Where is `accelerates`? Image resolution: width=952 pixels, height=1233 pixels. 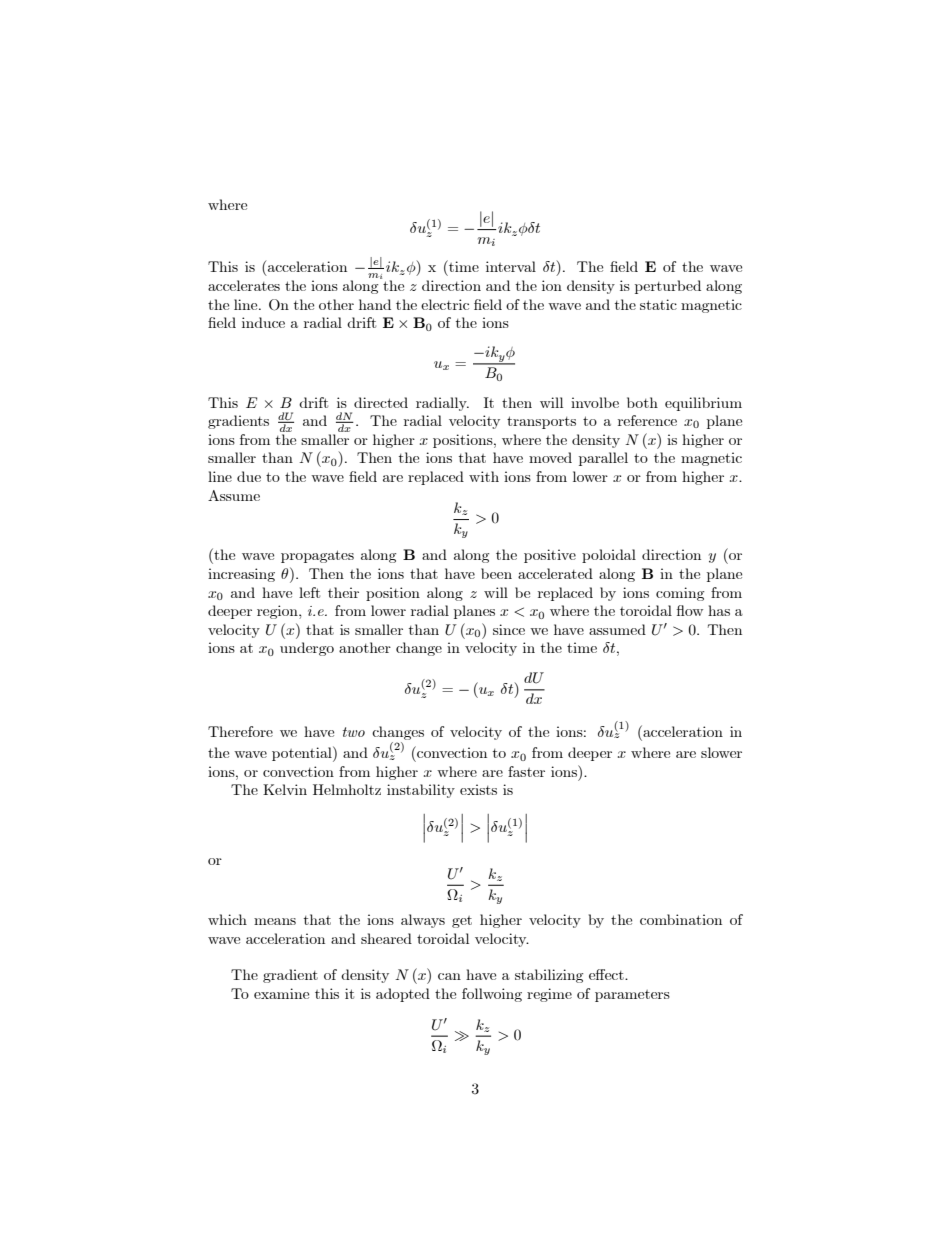
accelerates is located at coordinates (244, 285).
